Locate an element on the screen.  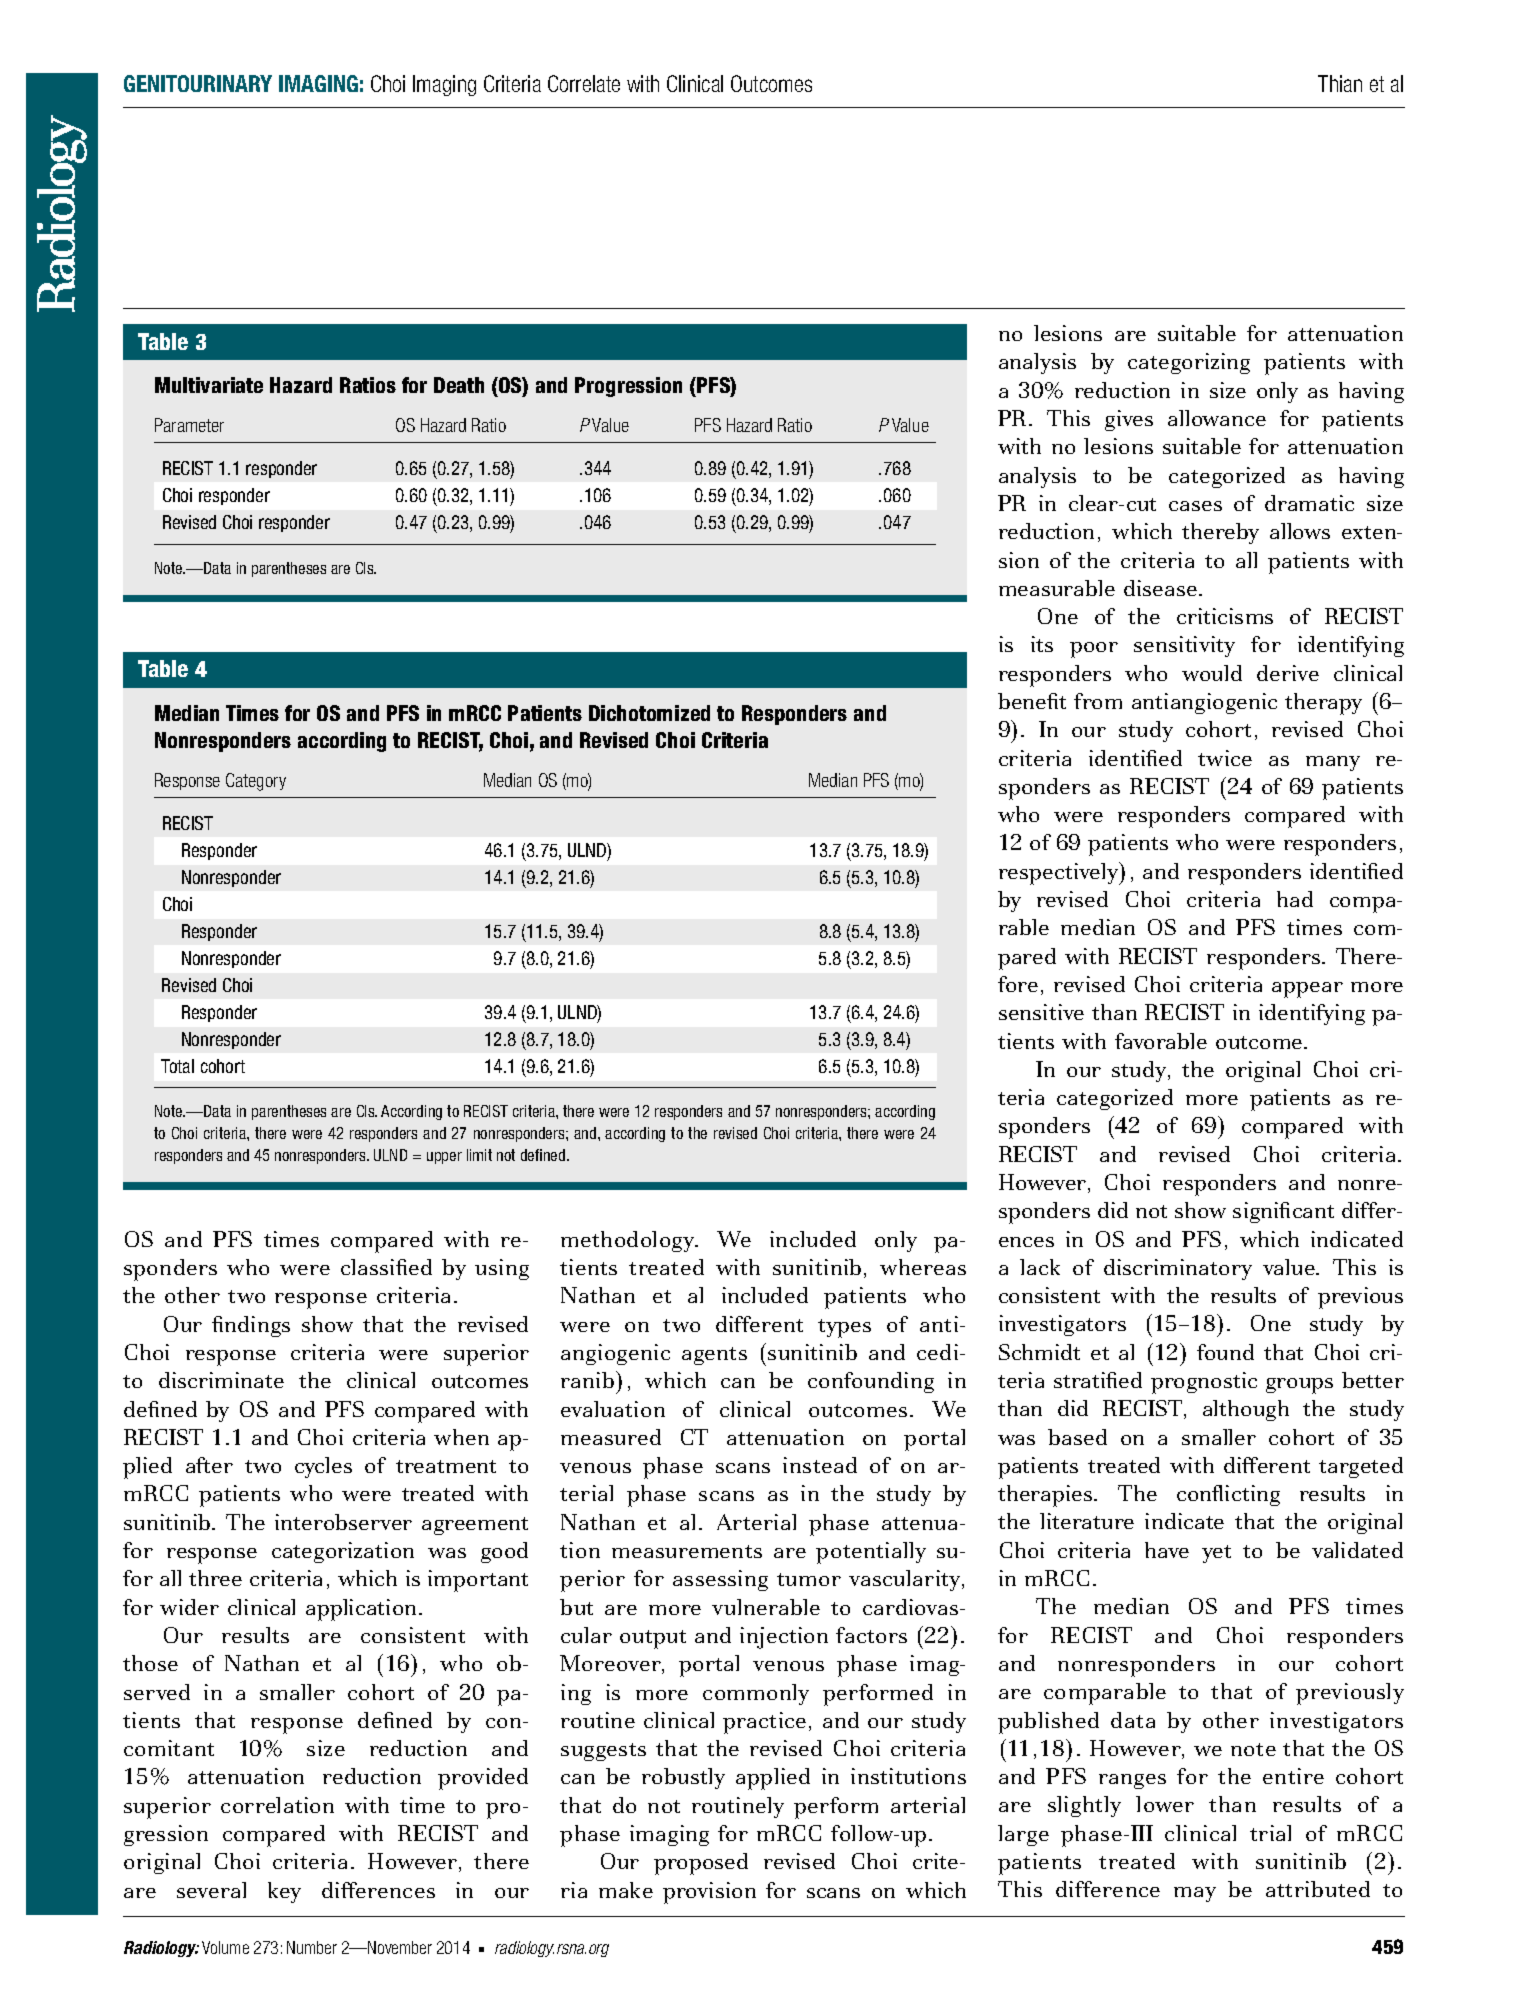
Category is located at coordinates (256, 782).
